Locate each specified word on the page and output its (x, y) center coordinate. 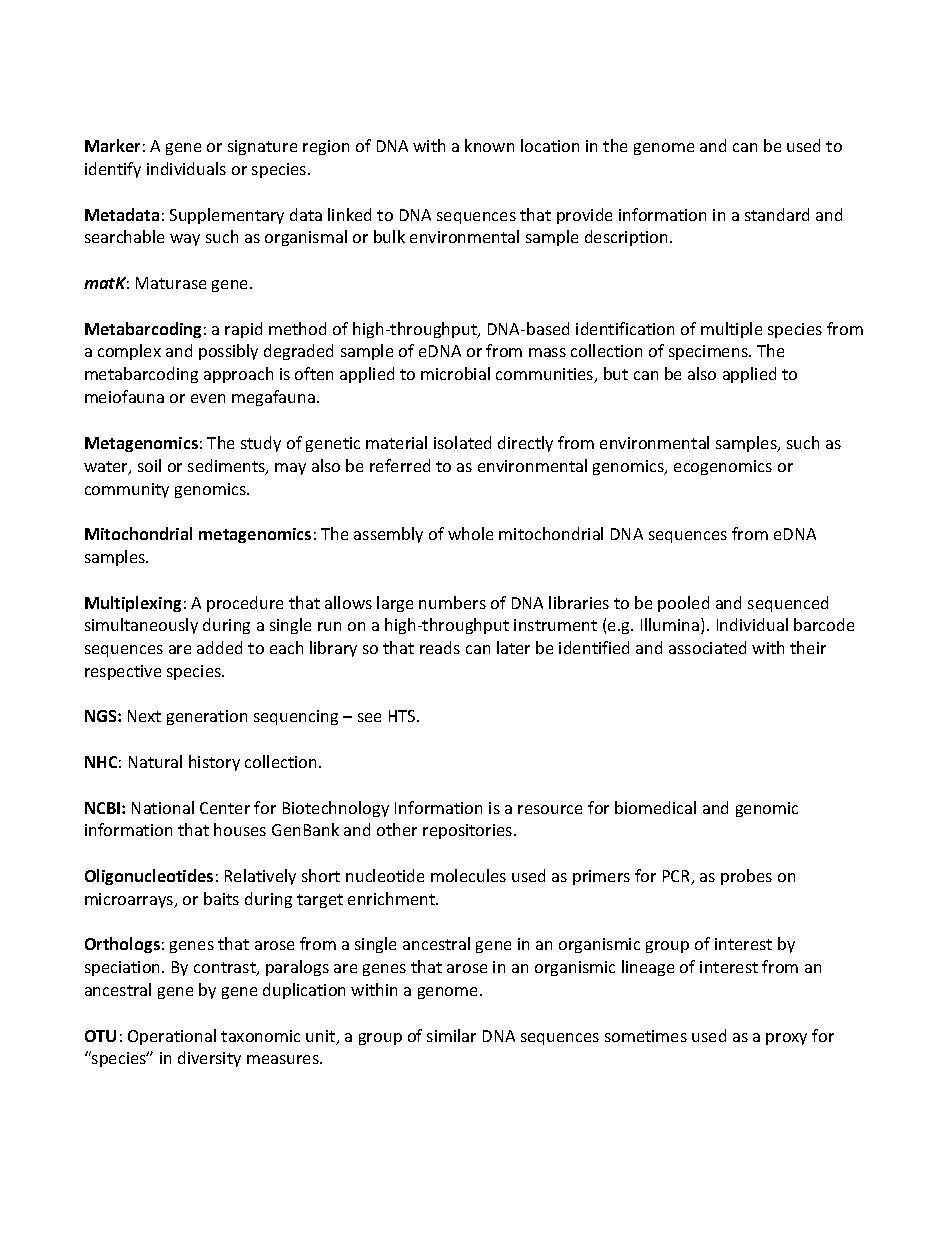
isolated (462, 442)
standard (777, 214)
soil (149, 465)
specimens (709, 352)
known (489, 145)
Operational (172, 1037)
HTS (403, 716)
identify (113, 170)
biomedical (655, 807)
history (214, 763)
